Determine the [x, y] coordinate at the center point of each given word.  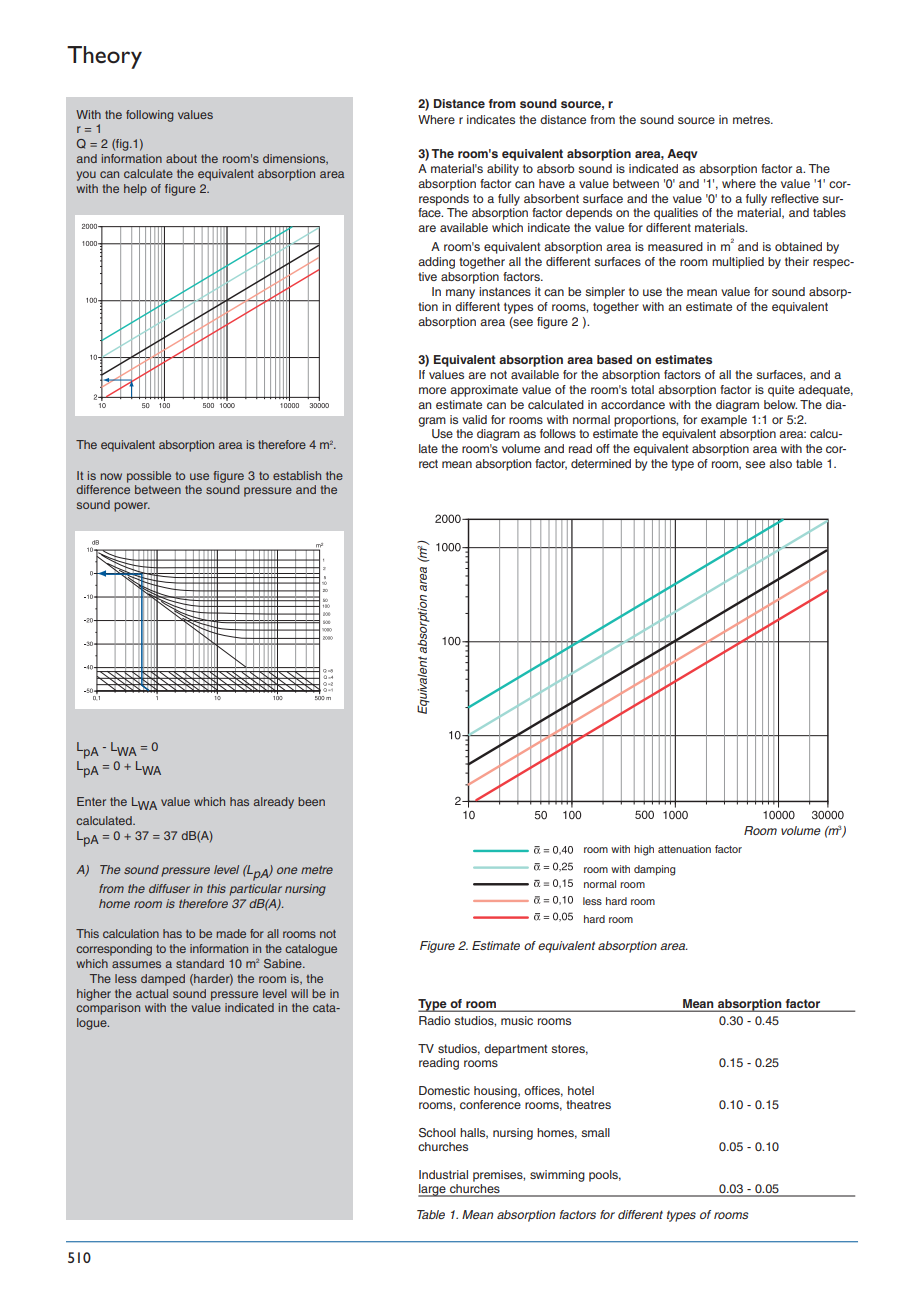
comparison [108, 1009]
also [780, 463]
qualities [676, 214]
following [150, 116]
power [132, 507]
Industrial [443, 1174]
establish [297, 475]
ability [503, 170]
